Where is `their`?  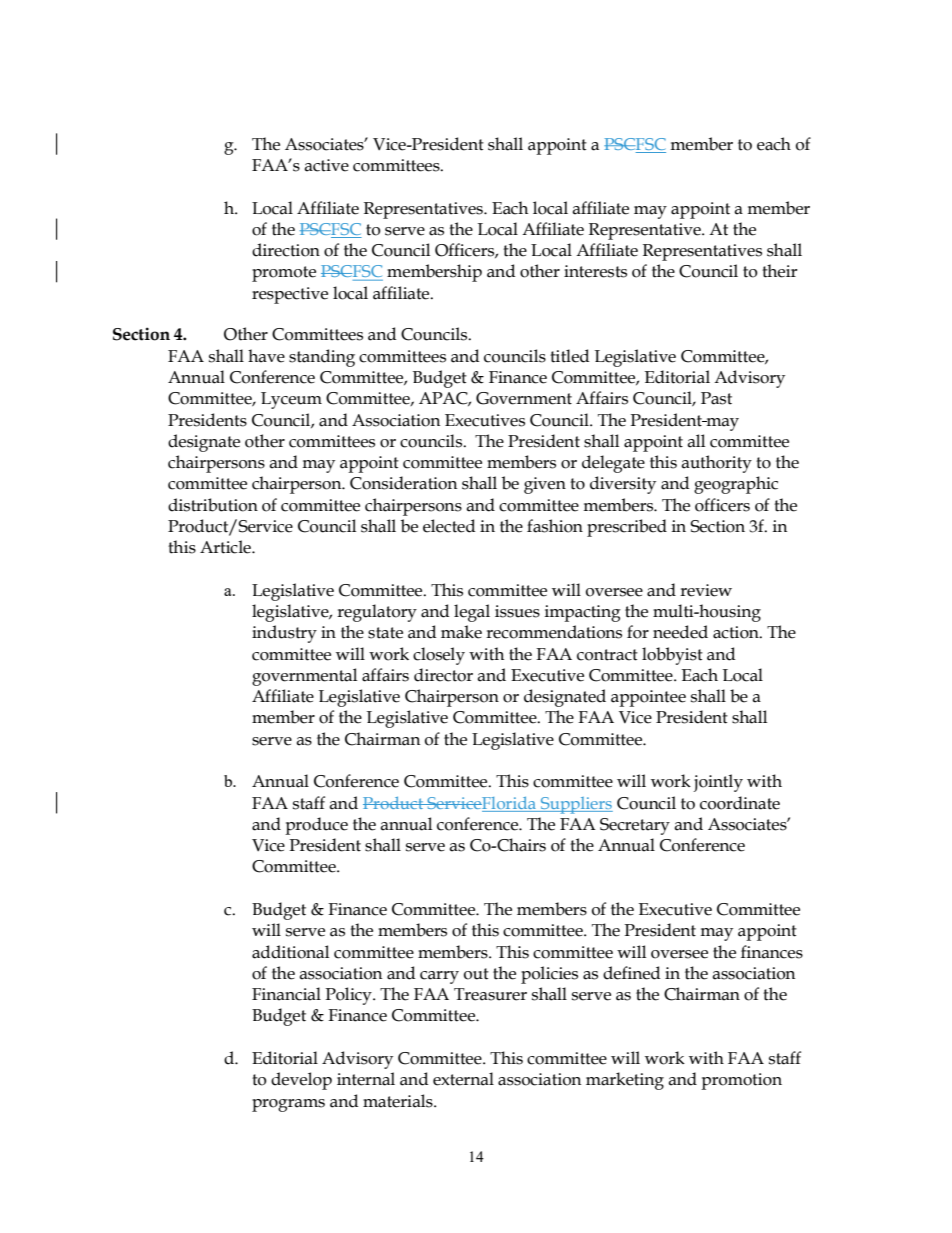
their is located at coordinates (779, 271).
